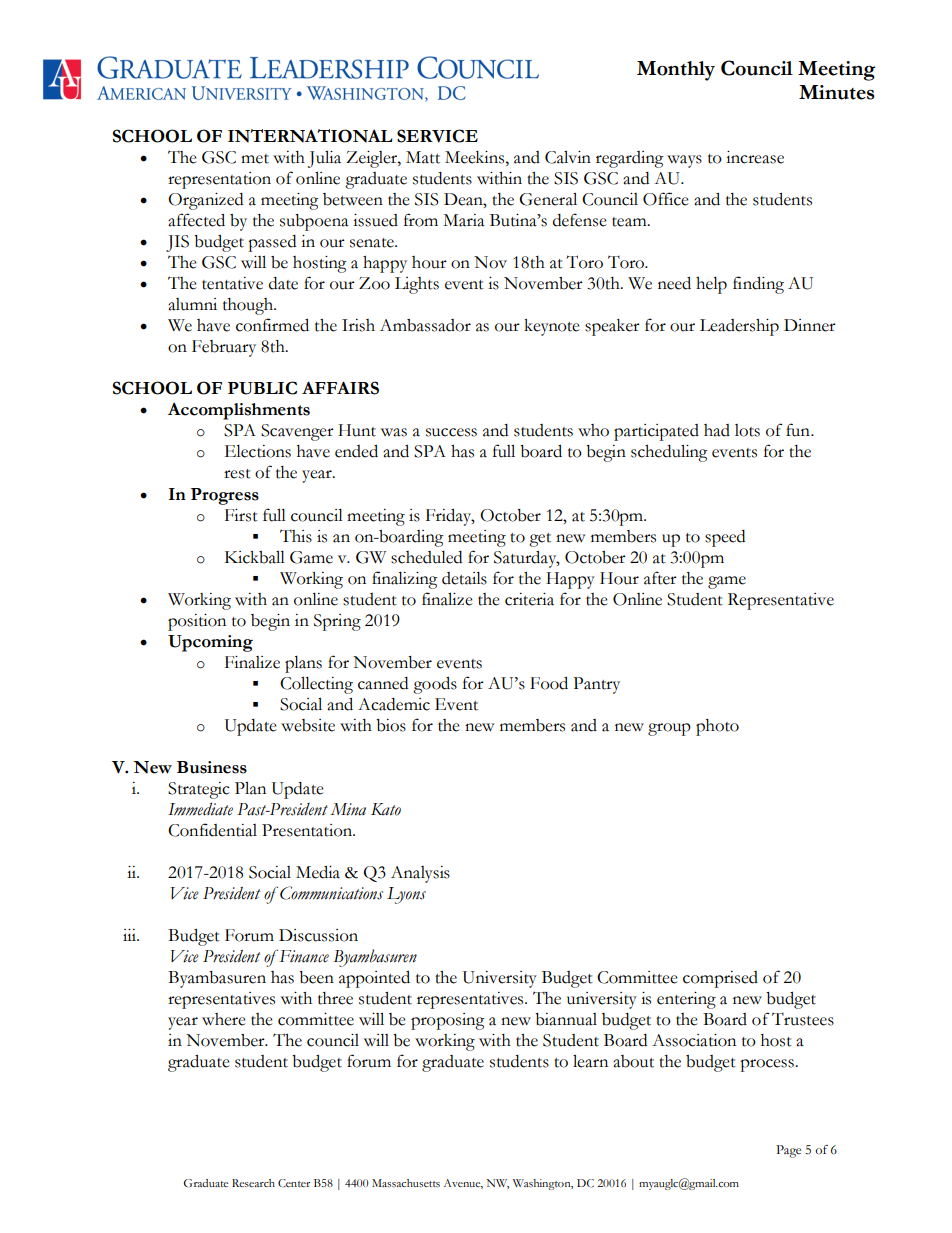  I want to click on Massachusetts, so click(406, 1183).
